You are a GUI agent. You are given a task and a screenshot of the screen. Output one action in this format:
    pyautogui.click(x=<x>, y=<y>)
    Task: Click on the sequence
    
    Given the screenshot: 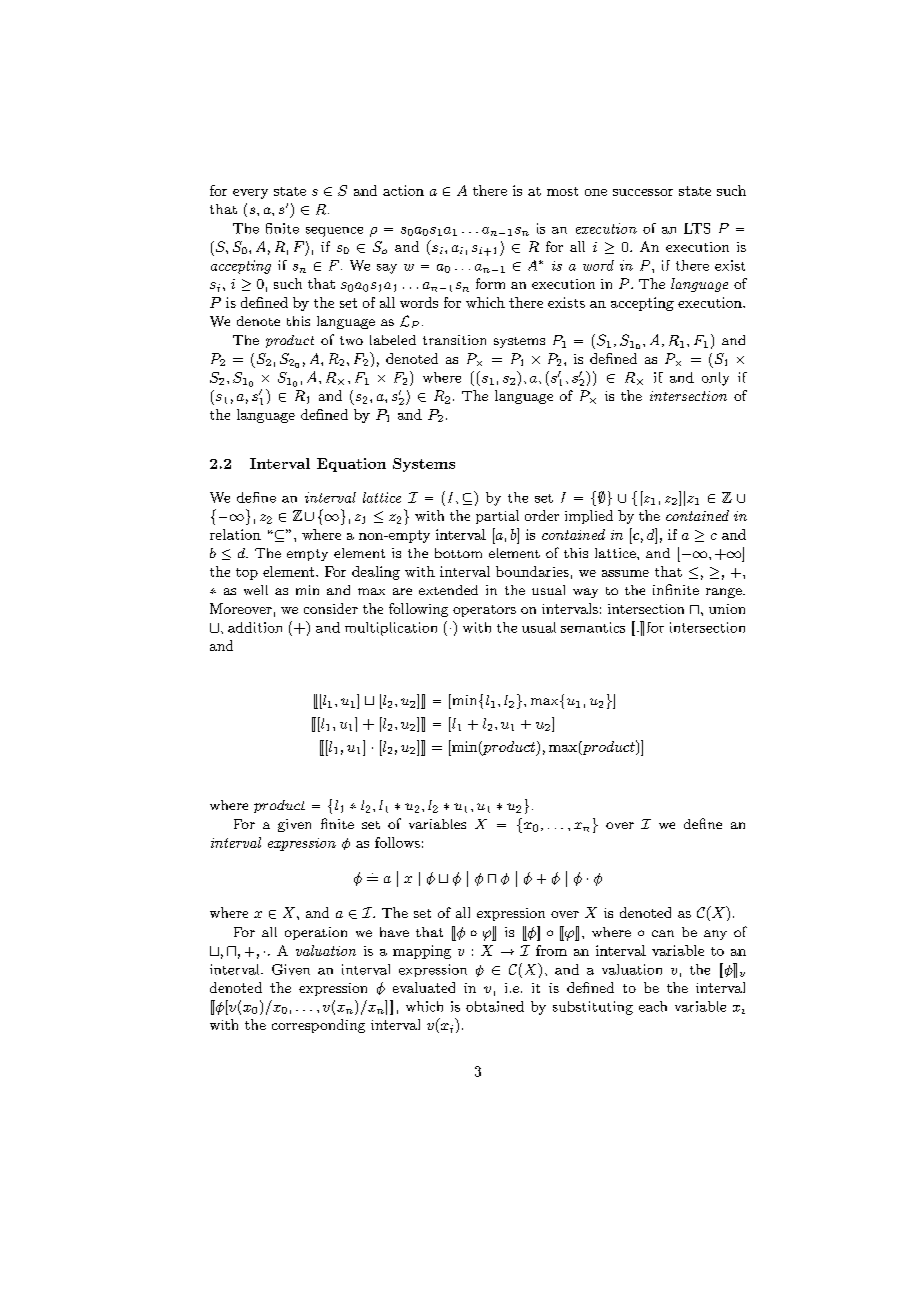 What is the action you would take?
    pyautogui.click(x=334, y=232)
